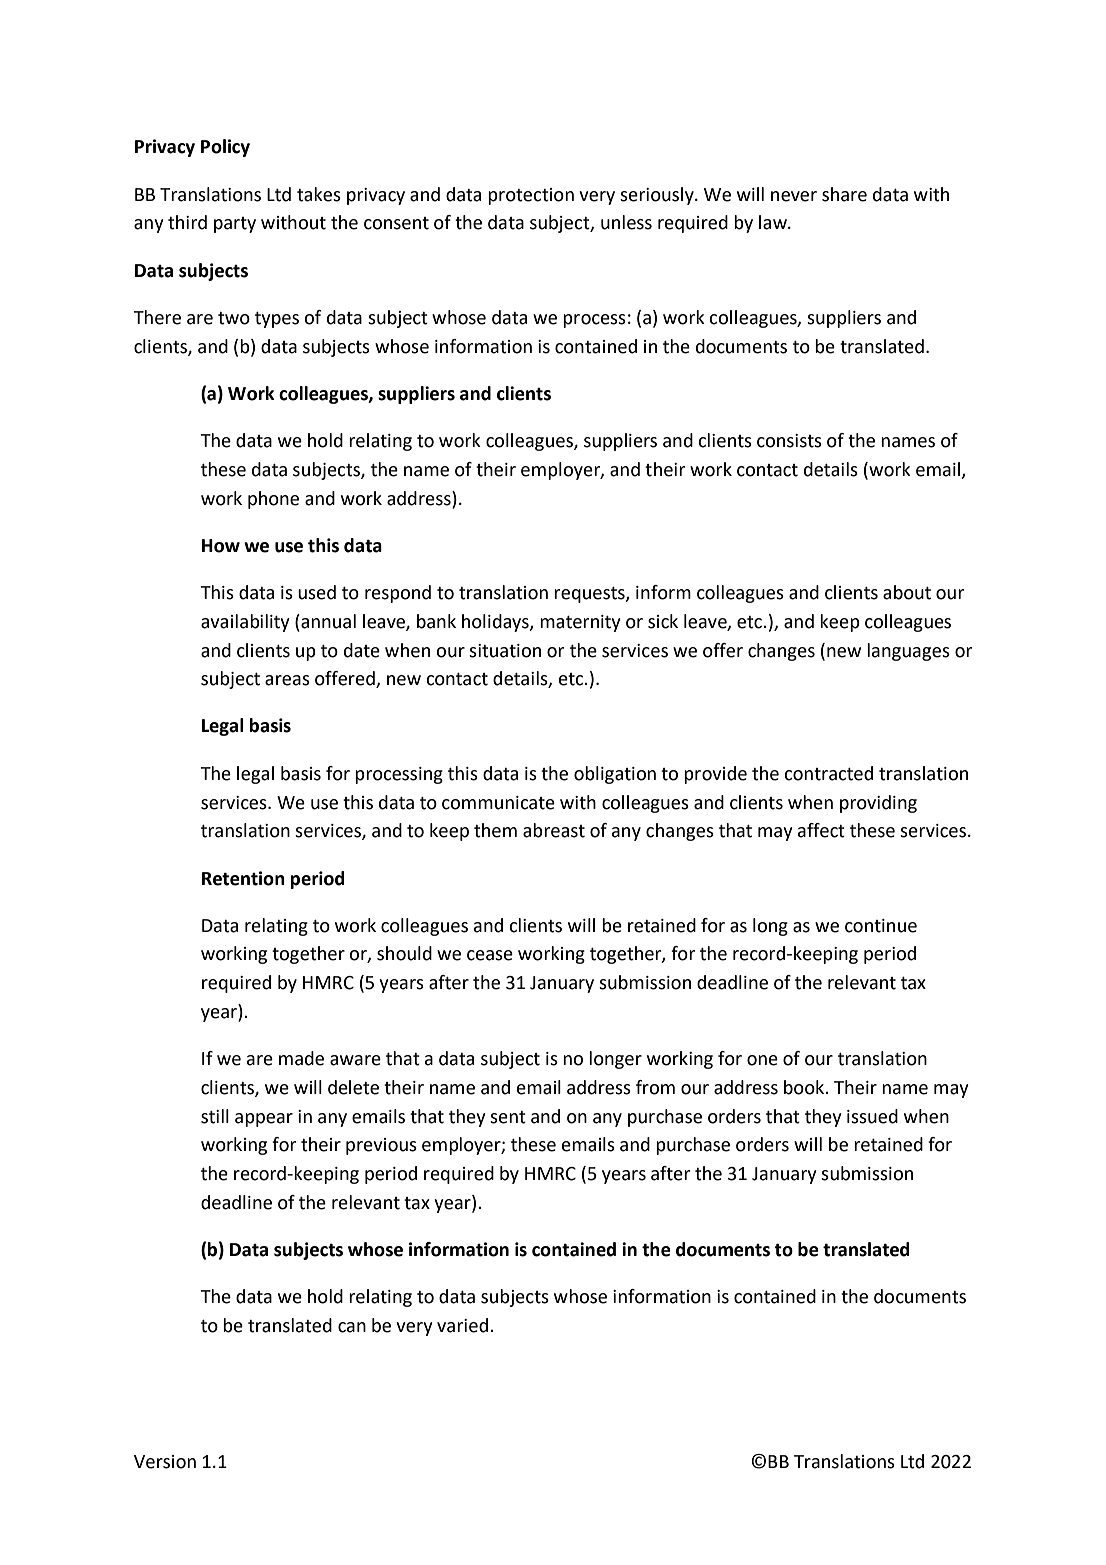  What do you see at coordinates (165, 1462) in the screenshot?
I see `Version` at bounding box center [165, 1462].
